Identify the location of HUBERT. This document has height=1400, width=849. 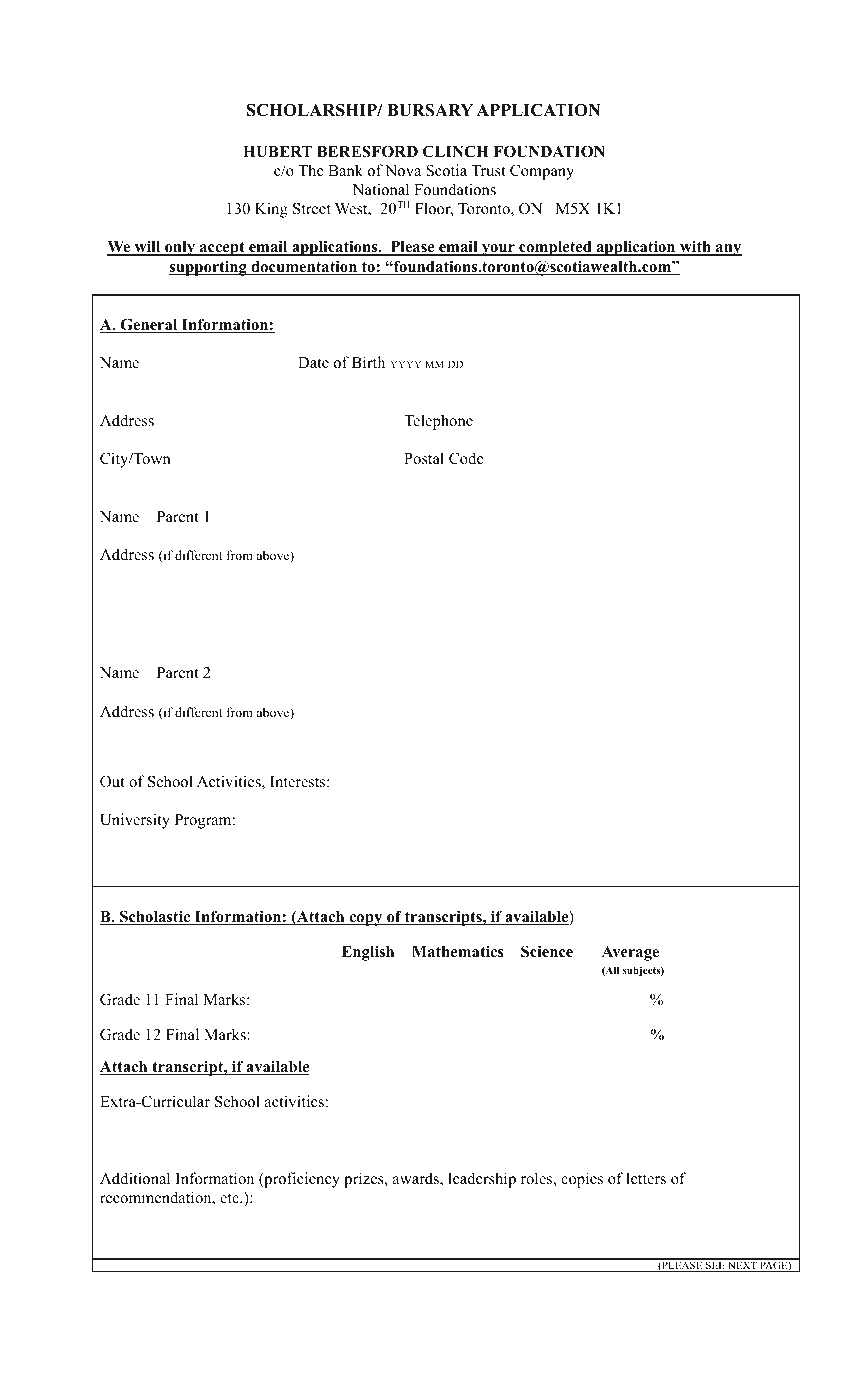
(277, 152).
